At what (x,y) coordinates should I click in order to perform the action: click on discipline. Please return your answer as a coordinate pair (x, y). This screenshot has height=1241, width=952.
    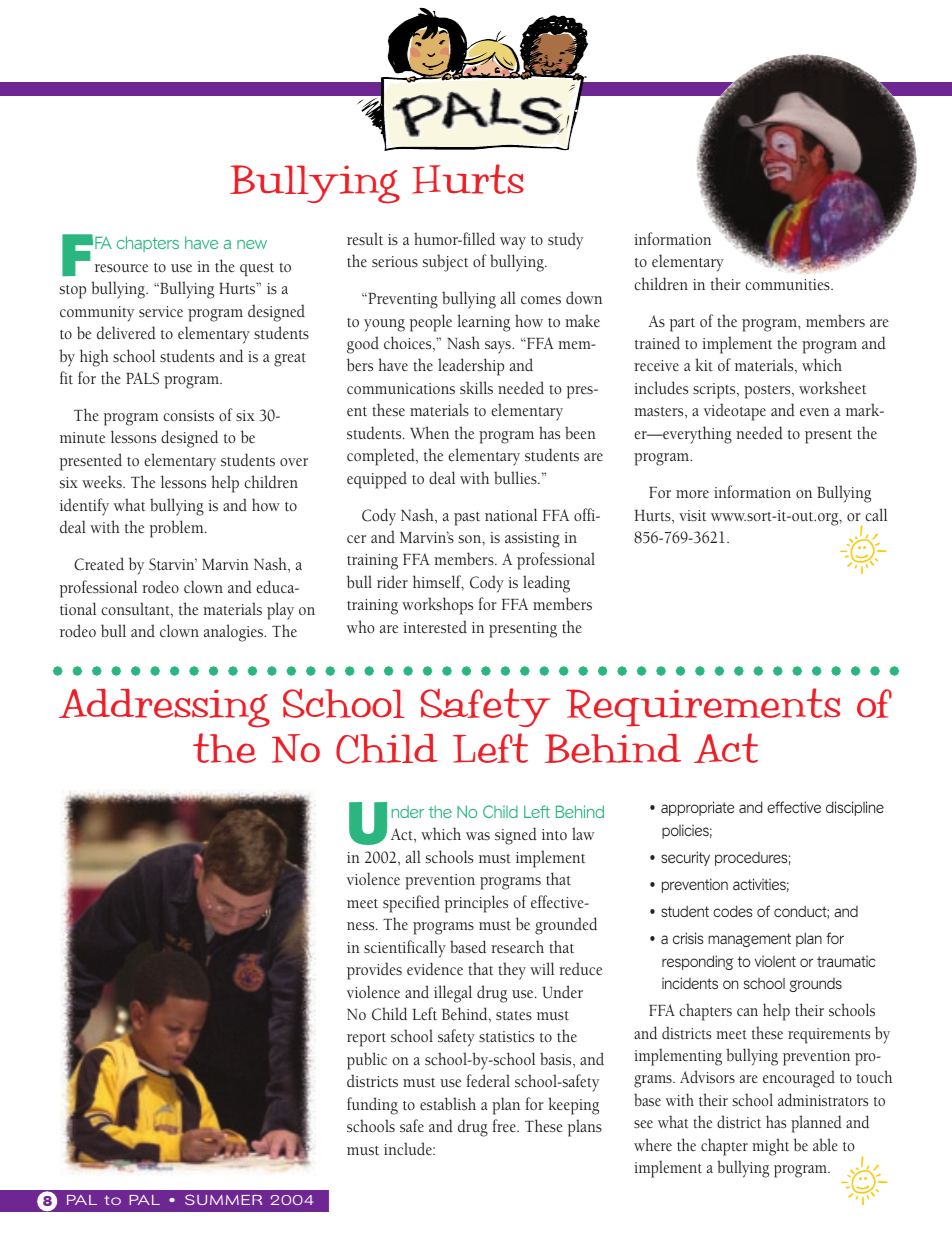
    Looking at the image, I should click on (855, 808).
